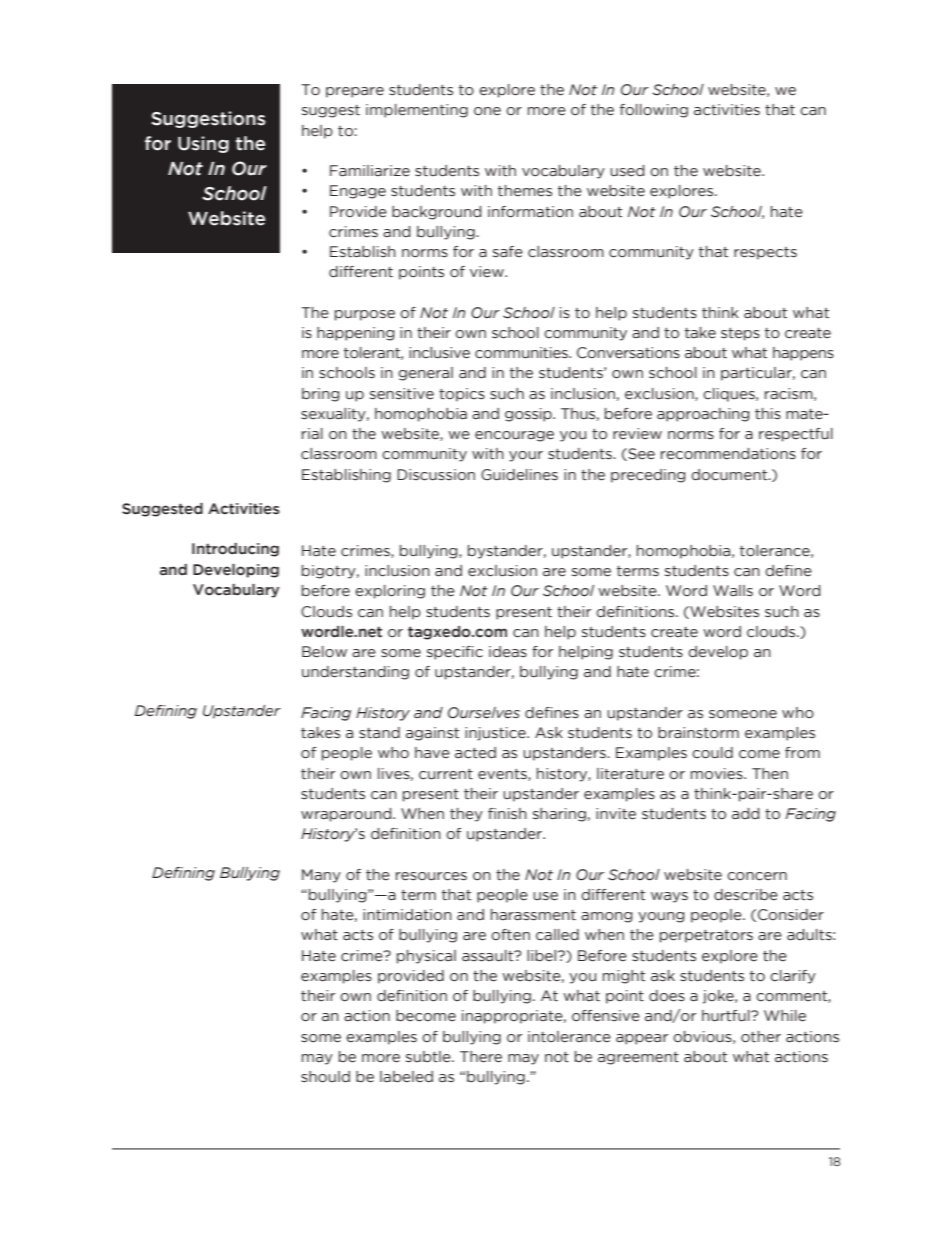 Image resolution: width=952 pixels, height=1233 pixels. I want to click on encourage, so click(514, 436).
